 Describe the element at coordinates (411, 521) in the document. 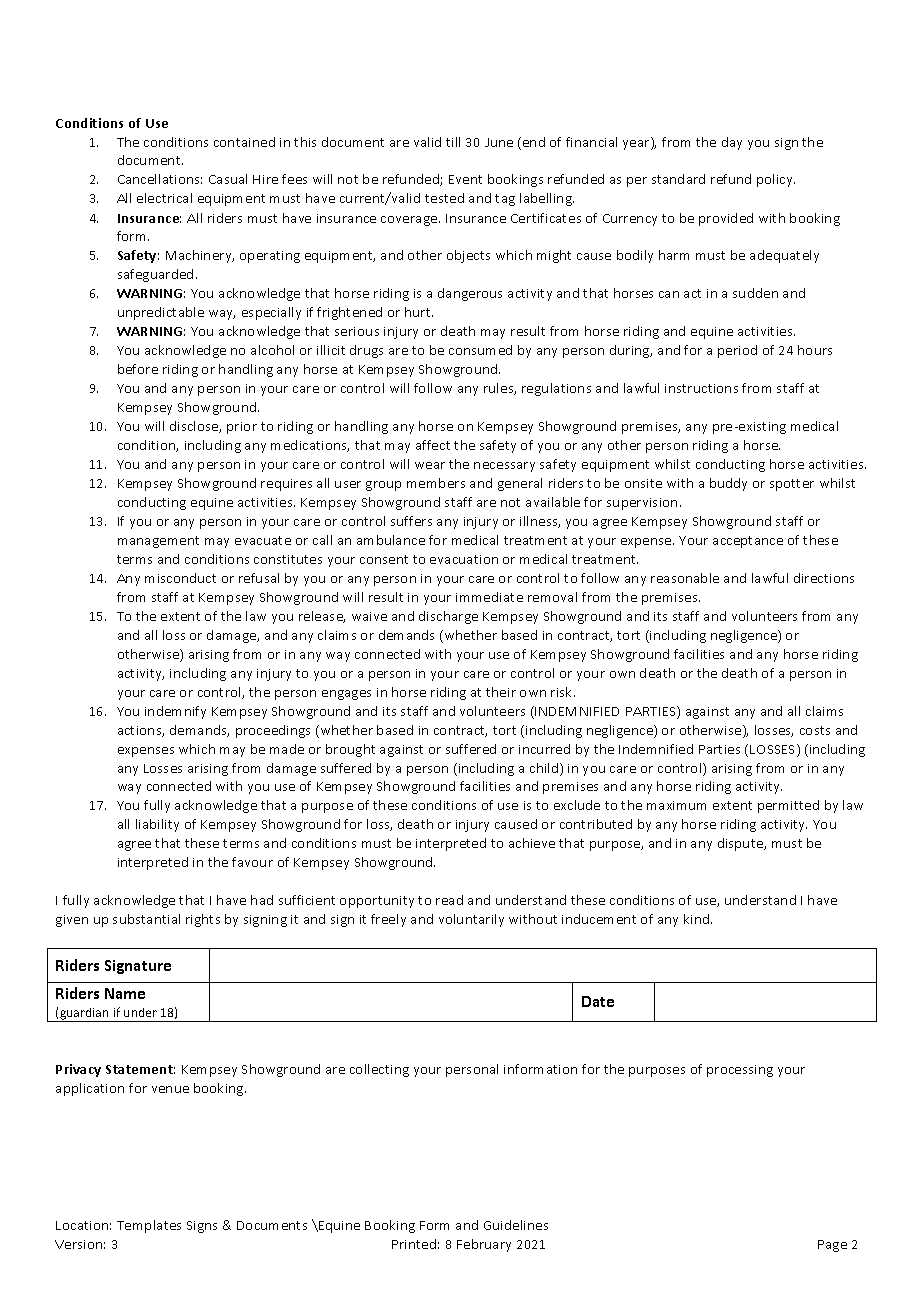

I see `suffers` at that location.
